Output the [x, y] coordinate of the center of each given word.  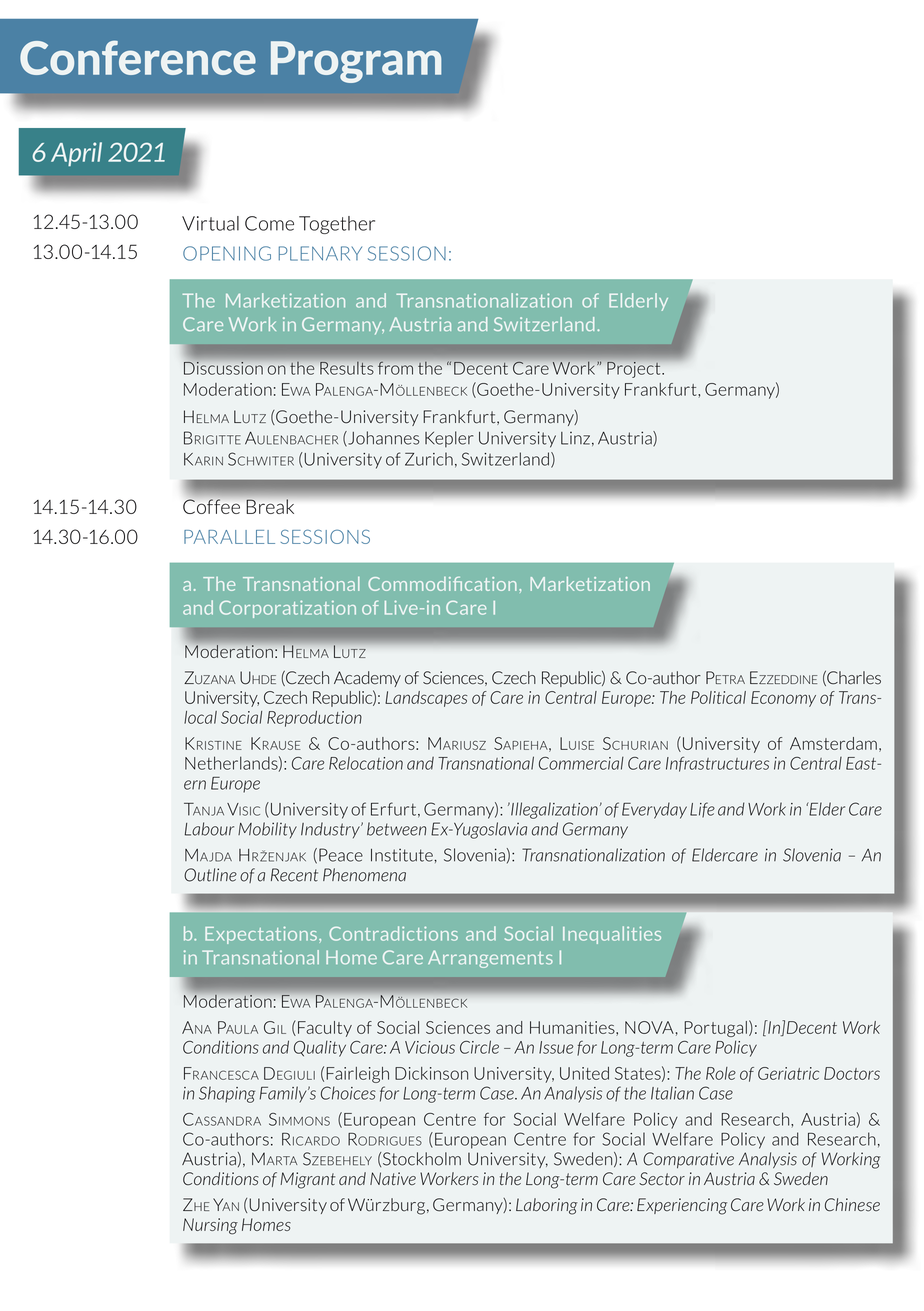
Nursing [210, 1226]
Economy [783, 699]
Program [356, 62]
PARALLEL [229, 537]
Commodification [442, 584]
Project [635, 370]
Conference [138, 58]
